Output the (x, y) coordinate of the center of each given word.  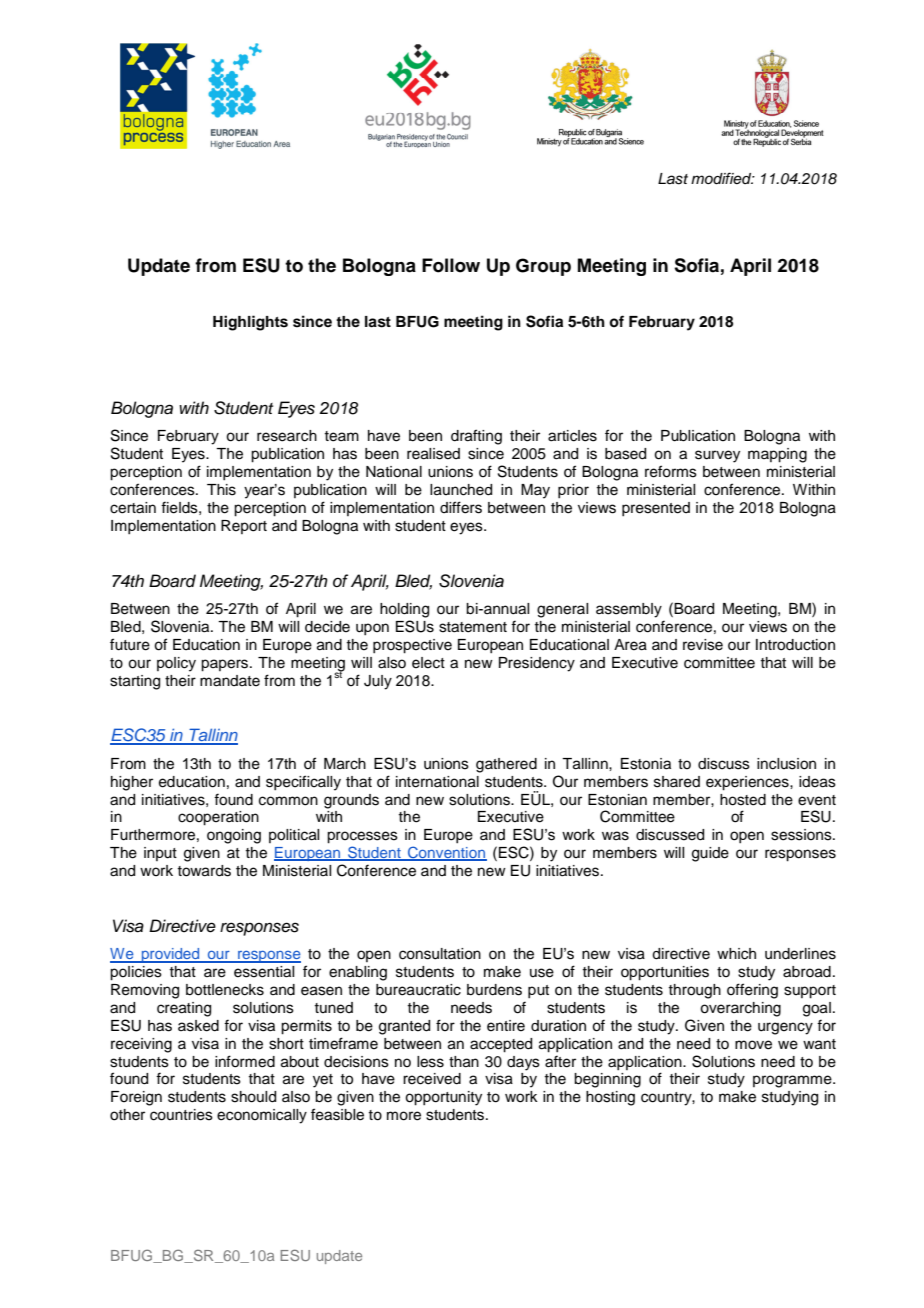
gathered (506, 765)
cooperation (218, 818)
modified (722, 178)
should (253, 1097)
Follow (451, 265)
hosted (743, 800)
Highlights (250, 323)
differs (461, 507)
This (221, 490)
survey (717, 456)
